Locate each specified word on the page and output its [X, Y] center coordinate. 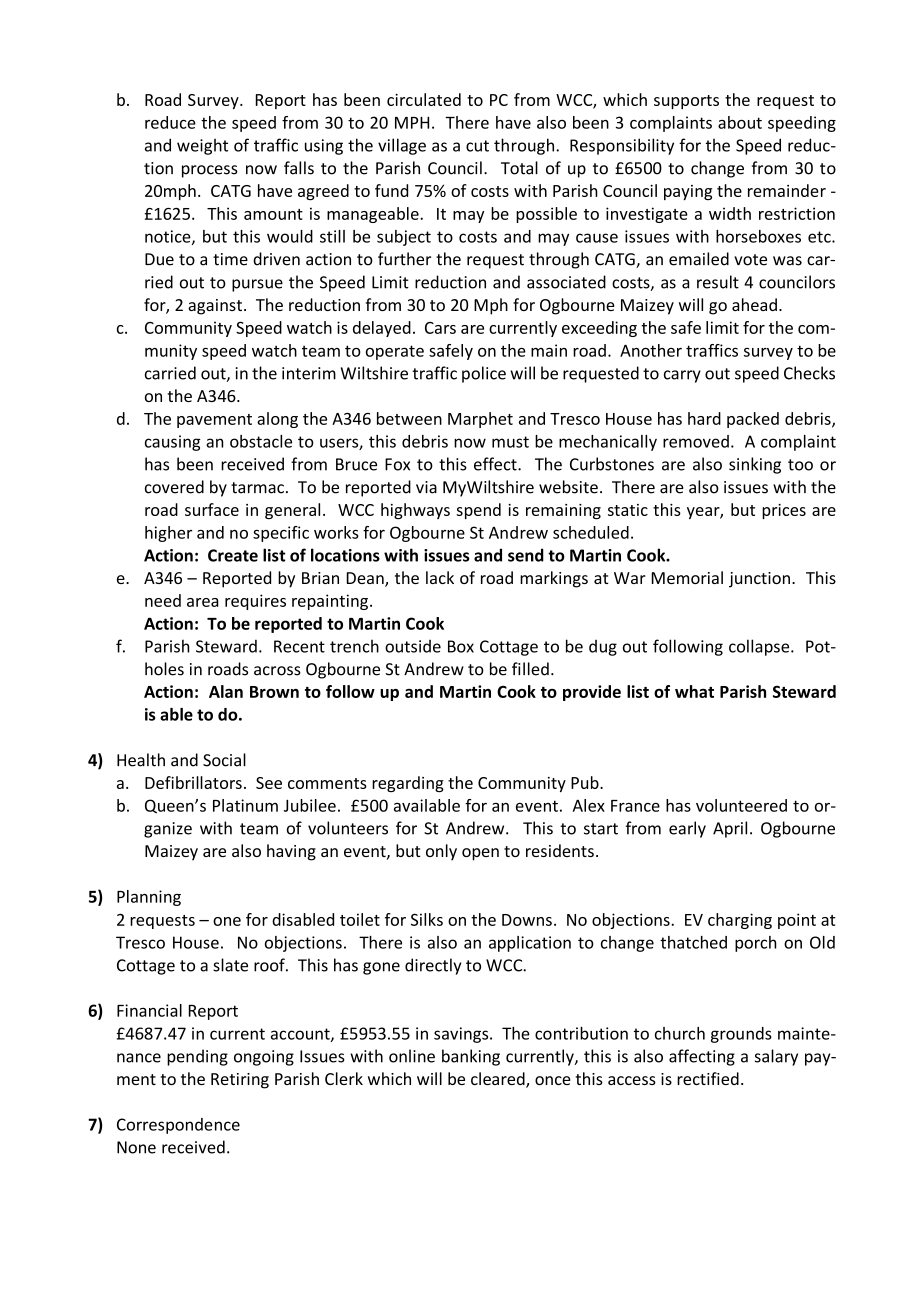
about [740, 122]
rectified [708, 1078]
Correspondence [178, 1126]
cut [477, 146]
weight [202, 146]
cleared [499, 1080]
